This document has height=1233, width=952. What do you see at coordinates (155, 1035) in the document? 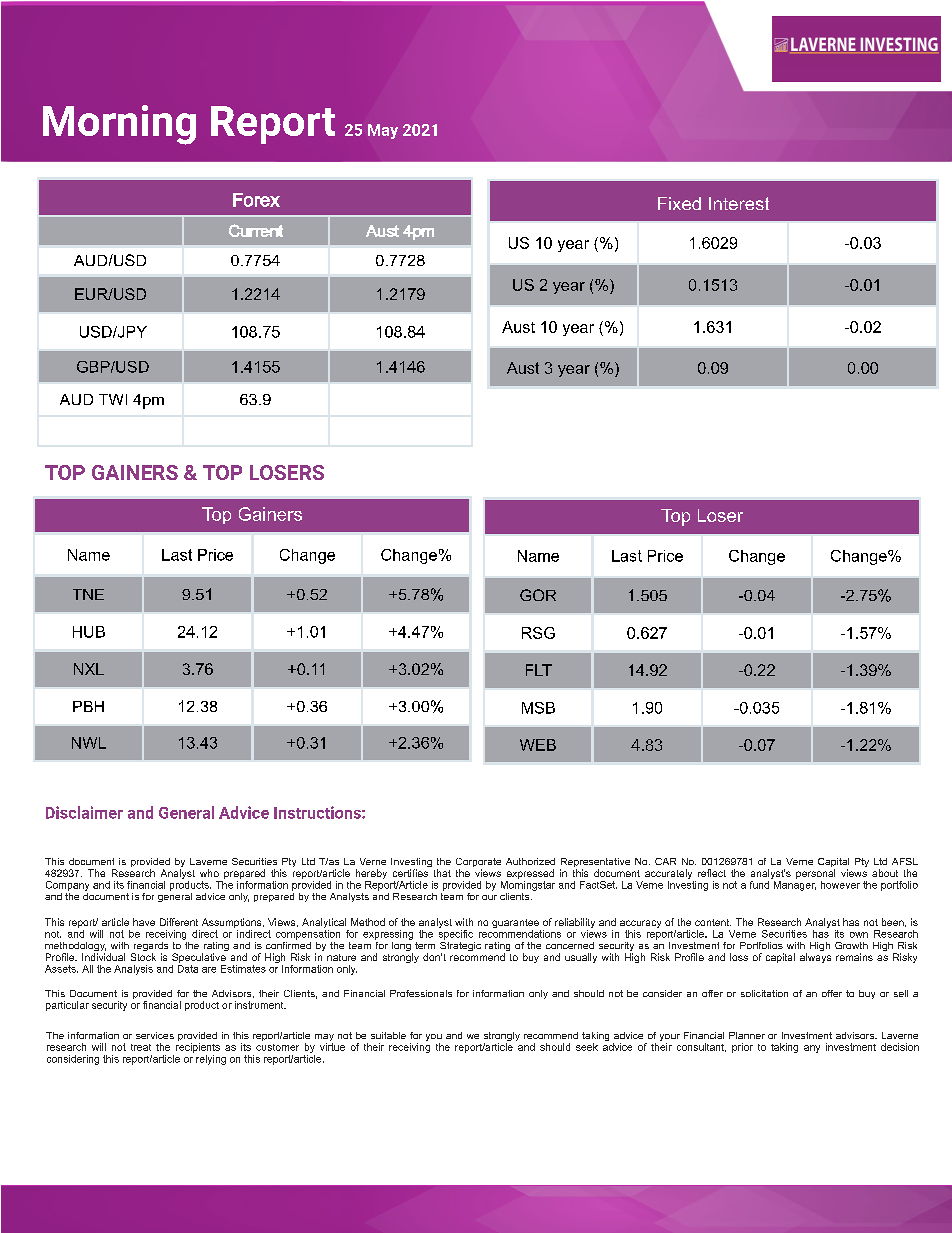
I see `services` at bounding box center [155, 1035].
